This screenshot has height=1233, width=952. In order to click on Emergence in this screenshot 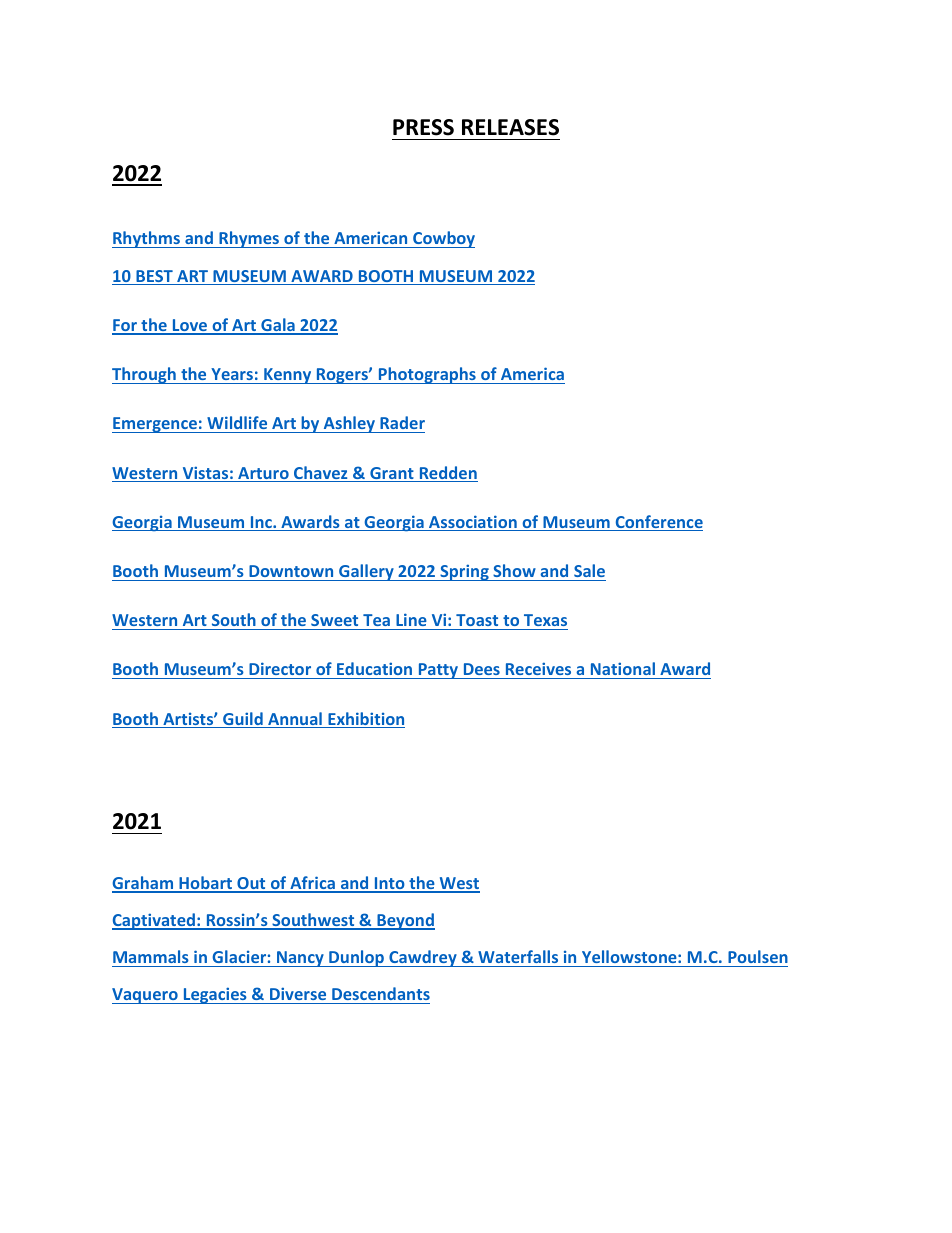, I will do `click(155, 425)`.
